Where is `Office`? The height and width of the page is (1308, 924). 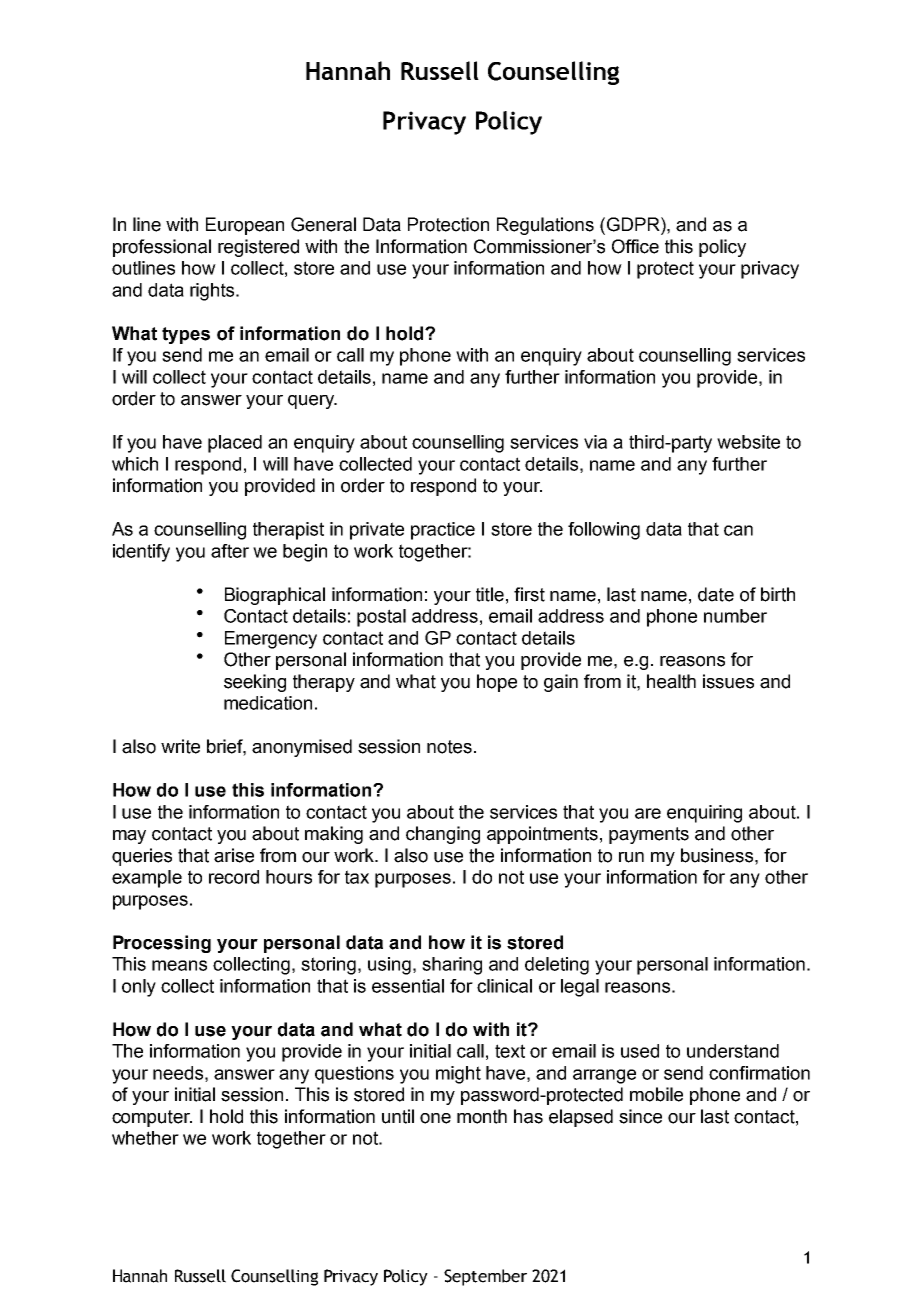 Office is located at coordinates (635, 246).
